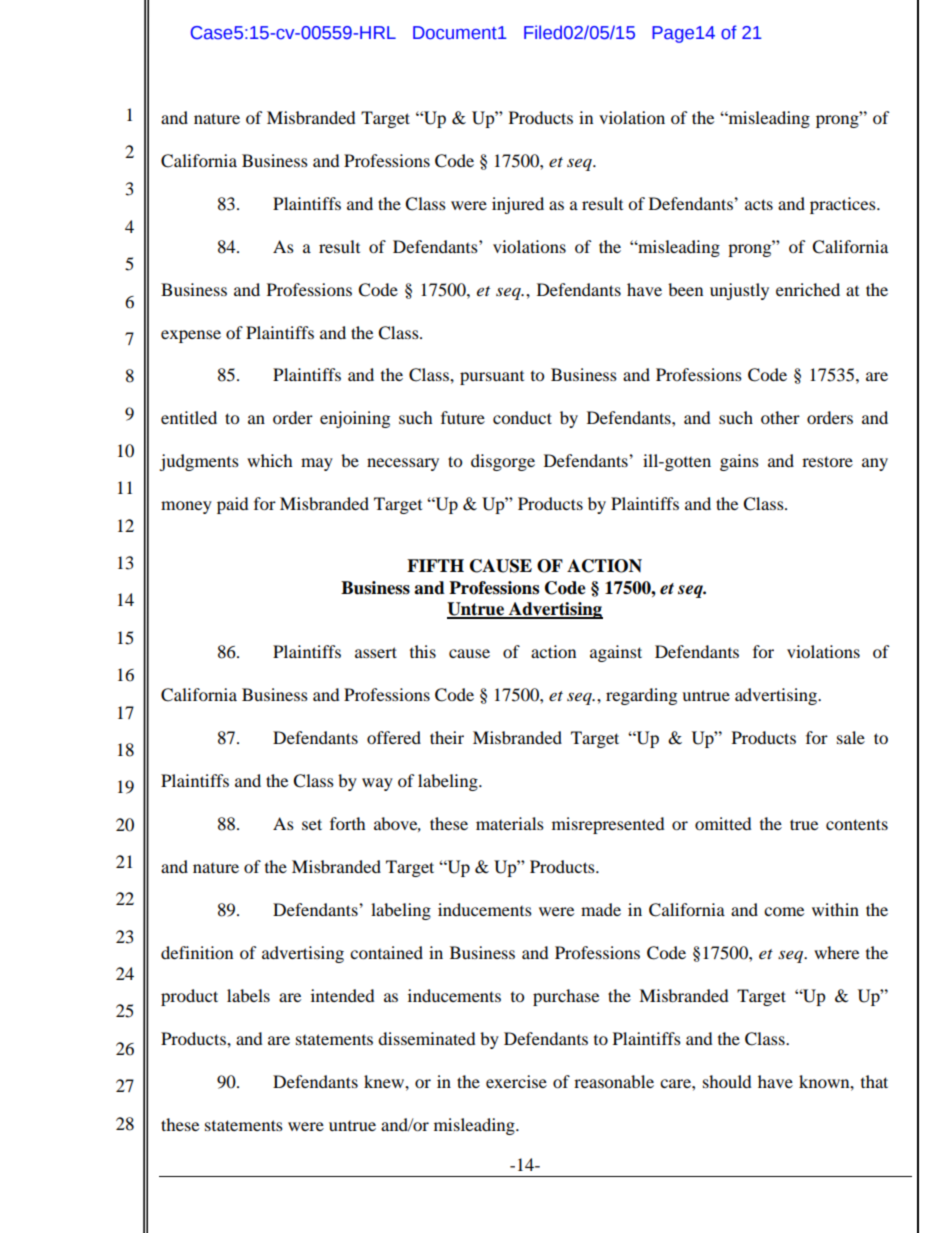  Describe the element at coordinates (522, 417) in the document. I see `conduct` at that location.
